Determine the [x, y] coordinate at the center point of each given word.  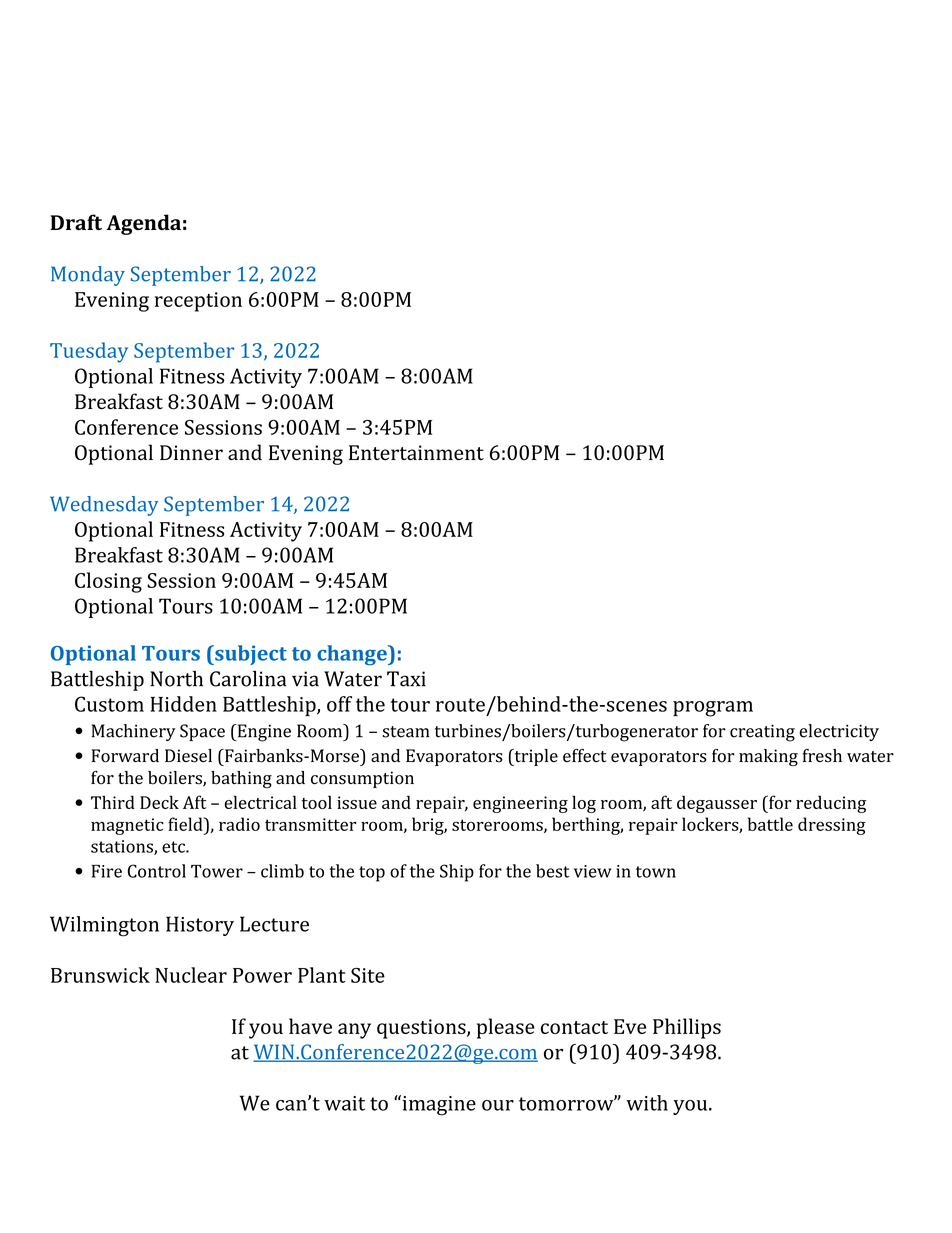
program [713, 709]
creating [762, 733]
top [372, 874]
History [200, 926]
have [310, 1026]
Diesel [188, 756]
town [656, 872]
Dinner [191, 453]
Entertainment [416, 453]
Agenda [143, 224]
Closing [108, 582]
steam [406, 732]
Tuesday [89, 352]
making [768, 757]
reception [198, 302]
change [353, 655]
